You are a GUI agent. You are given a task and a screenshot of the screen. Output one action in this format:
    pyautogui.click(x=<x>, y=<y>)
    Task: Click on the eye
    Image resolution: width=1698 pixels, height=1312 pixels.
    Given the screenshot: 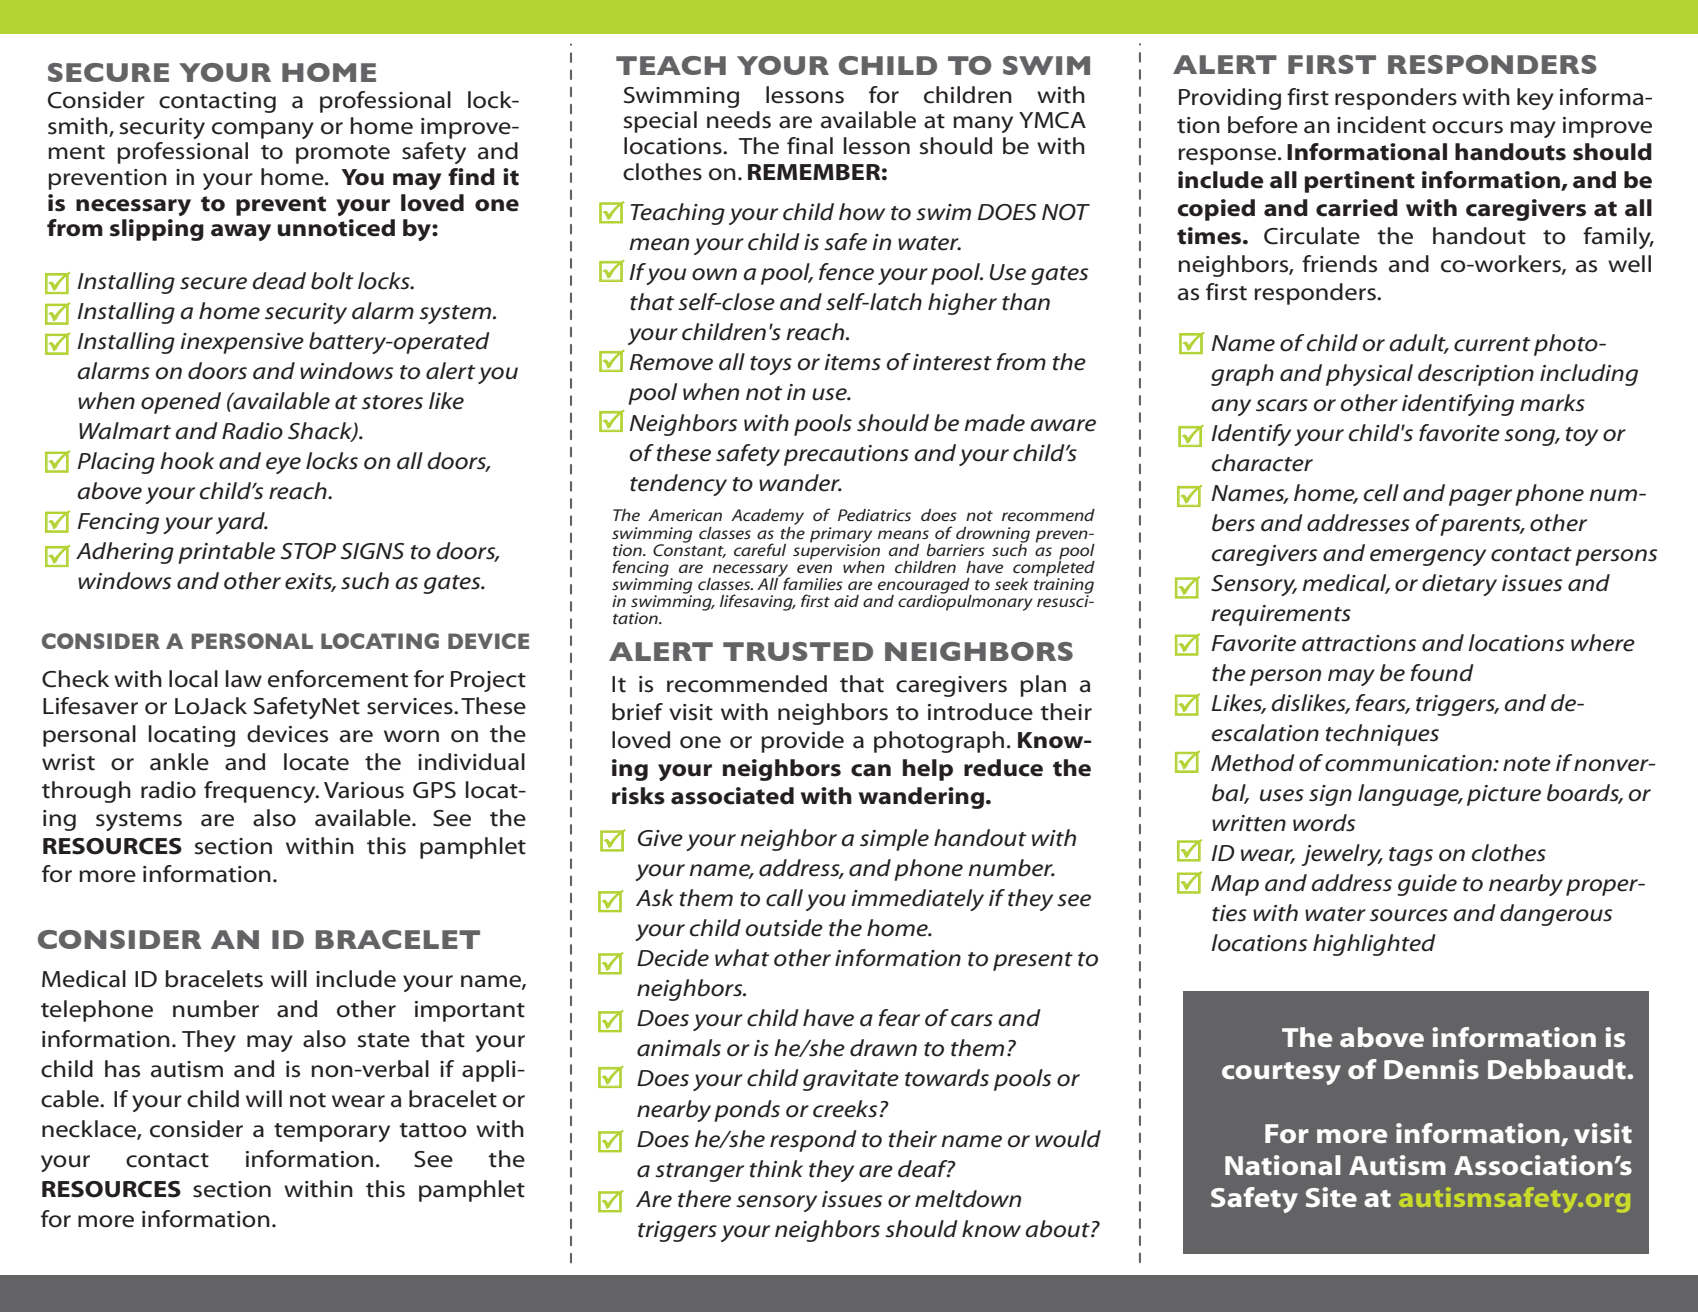 What is the action you would take?
    pyautogui.click(x=283, y=465)
